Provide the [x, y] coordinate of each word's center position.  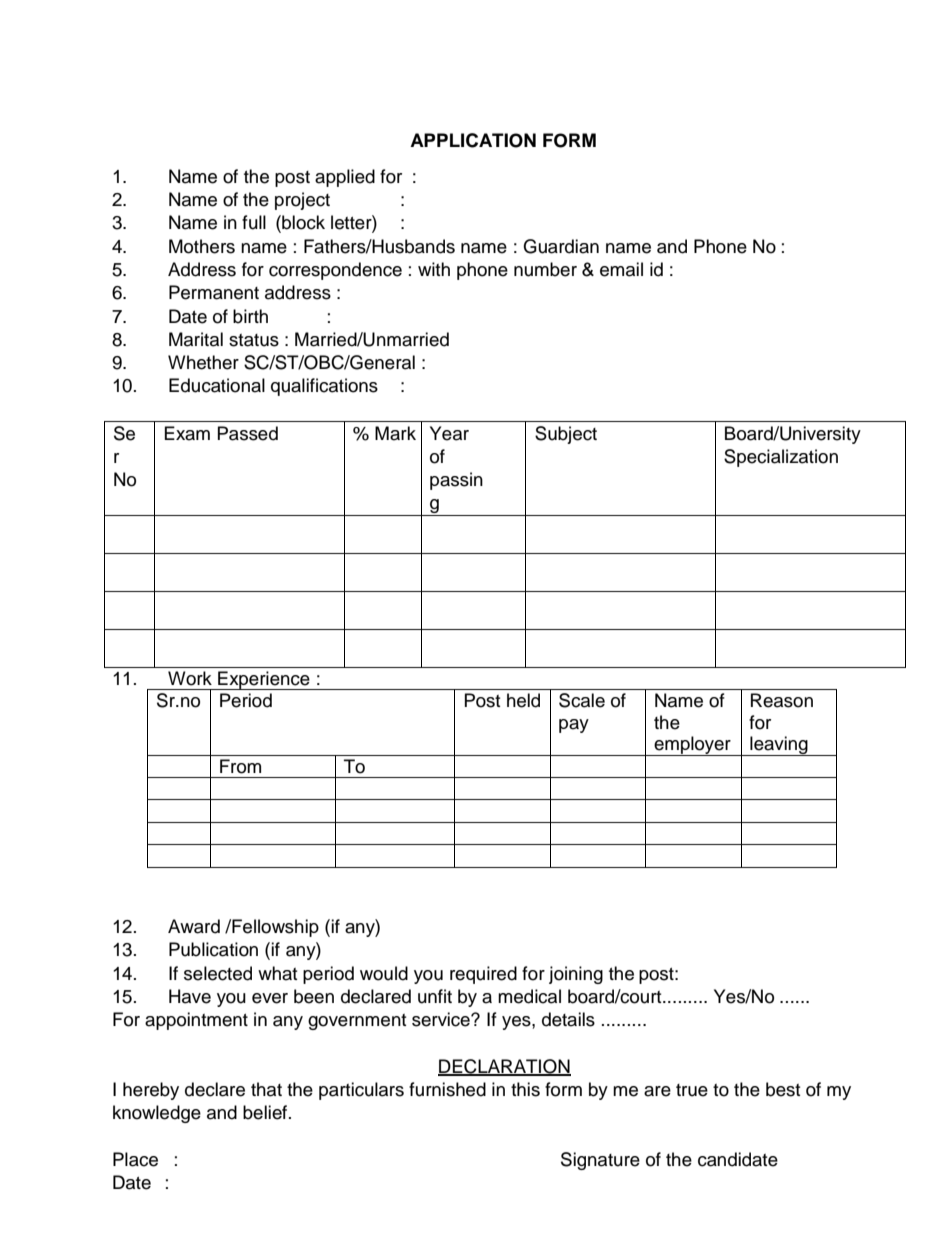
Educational [217, 385]
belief [266, 1112]
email [621, 269]
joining [576, 975]
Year [449, 433]
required [483, 975]
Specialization [781, 458]
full [254, 222]
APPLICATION [473, 140]
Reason [782, 700]
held [523, 700]
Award [194, 926]
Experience [264, 680]
